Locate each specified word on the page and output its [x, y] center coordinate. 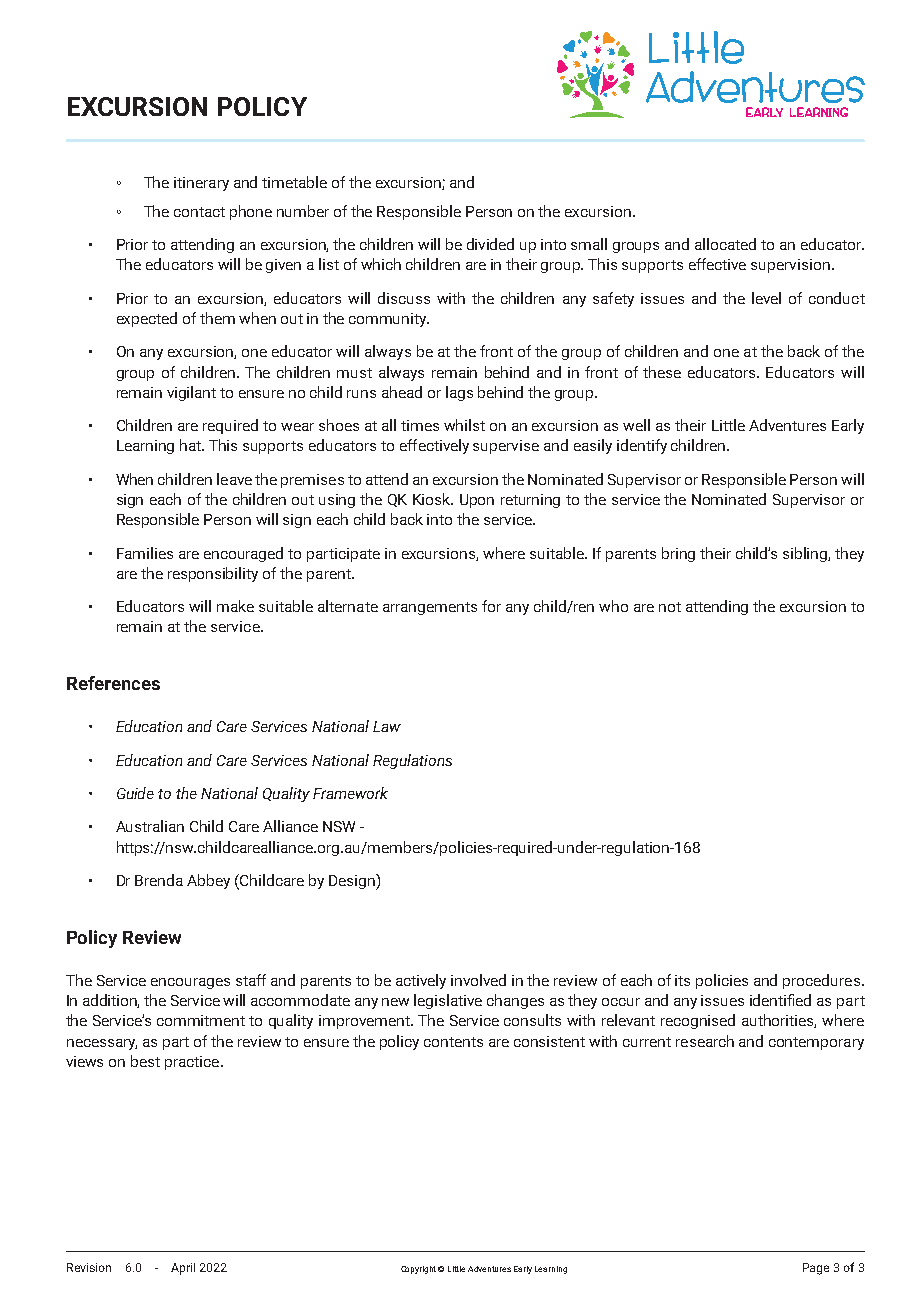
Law [387, 726]
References [113, 683]
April [183, 1269]
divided [490, 244]
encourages [190, 983]
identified [780, 1000]
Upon [477, 501]
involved [478, 980]
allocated [725, 244]
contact [199, 212]
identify [642, 446]
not [670, 607]
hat [192, 445]
